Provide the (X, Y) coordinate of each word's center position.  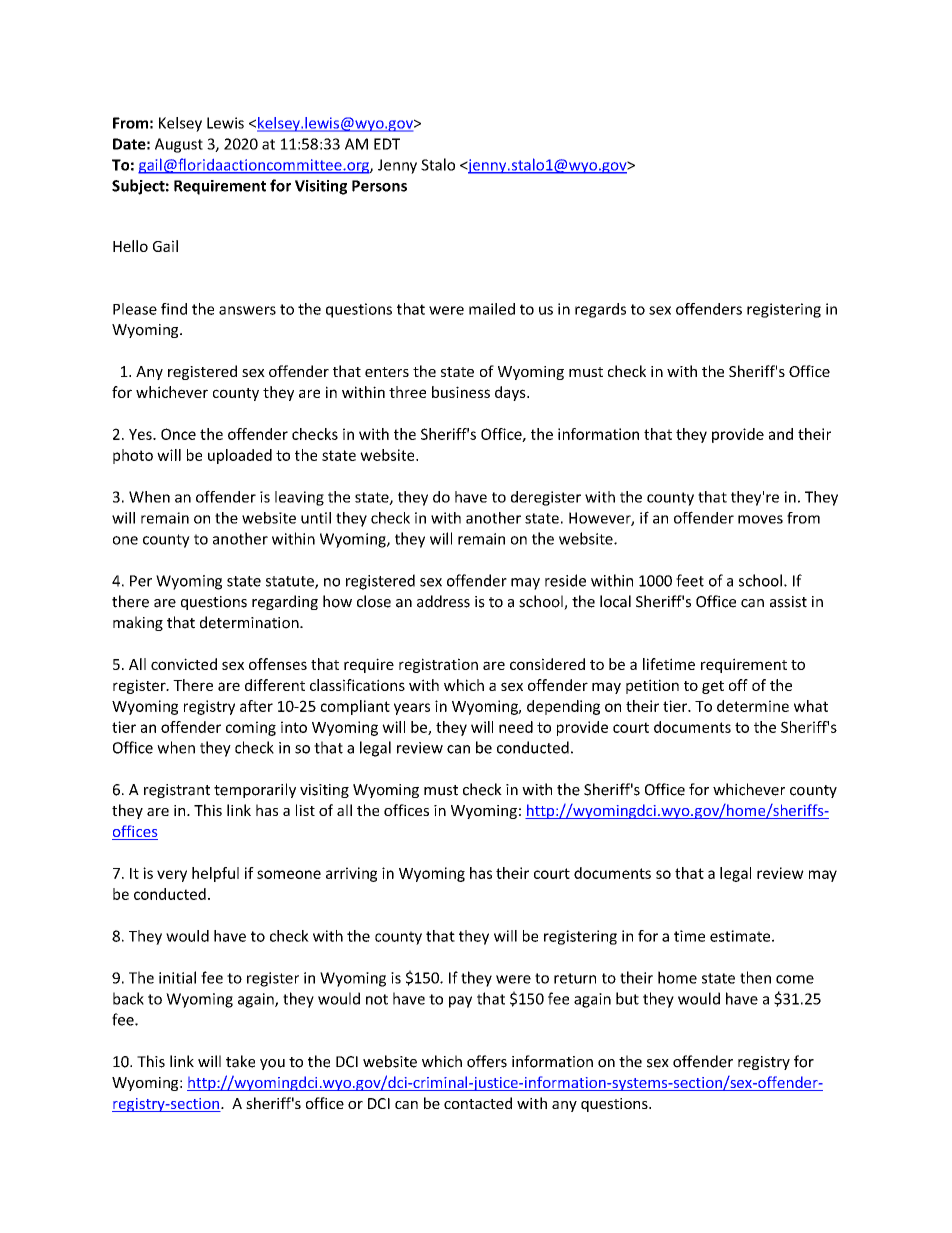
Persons (379, 186)
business (461, 392)
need (516, 727)
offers (487, 1061)
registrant (177, 791)
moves (760, 519)
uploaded (240, 456)
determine (753, 706)
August (179, 145)
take (240, 1061)
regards (600, 310)
